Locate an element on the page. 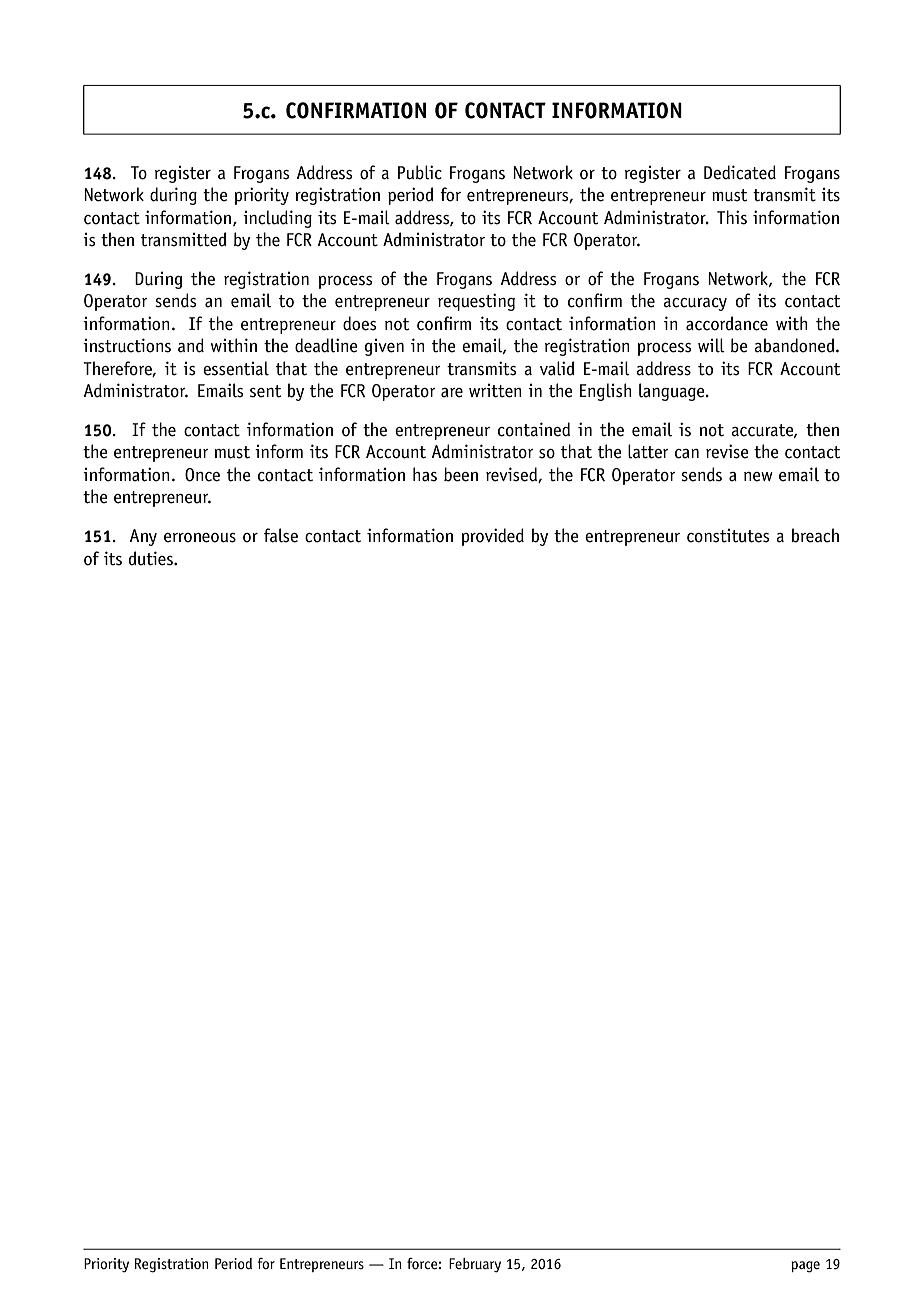 This image has width=924, height=1308. This is located at coordinates (732, 217).
